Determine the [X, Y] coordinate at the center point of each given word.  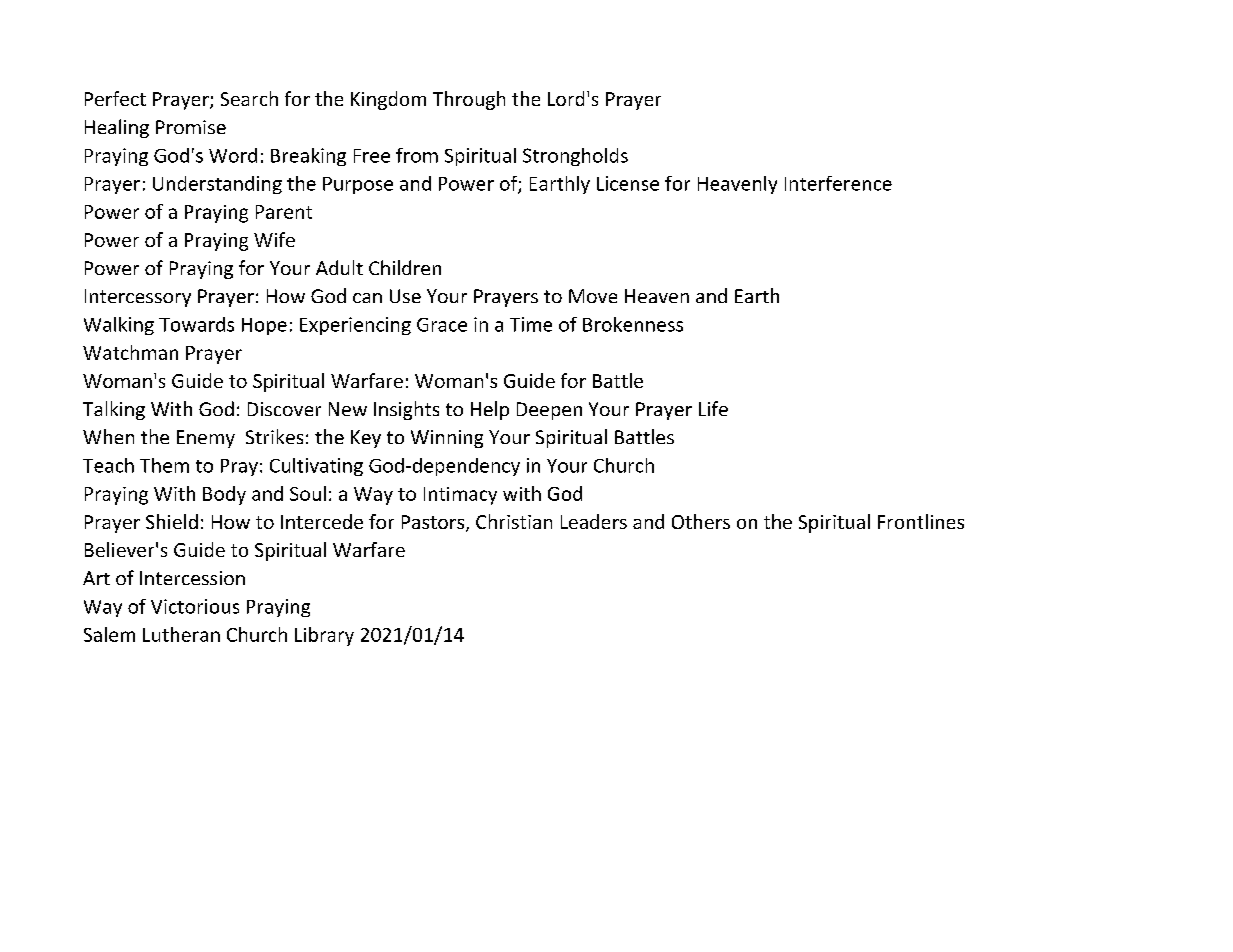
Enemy [206, 439]
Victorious [195, 606]
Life [713, 408]
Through [469, 100]
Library [324, 636]
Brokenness [633, 324]
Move [593, 296]
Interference [838, 183]
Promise [191, 127]
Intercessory [138, 298]
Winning [447, 439]
